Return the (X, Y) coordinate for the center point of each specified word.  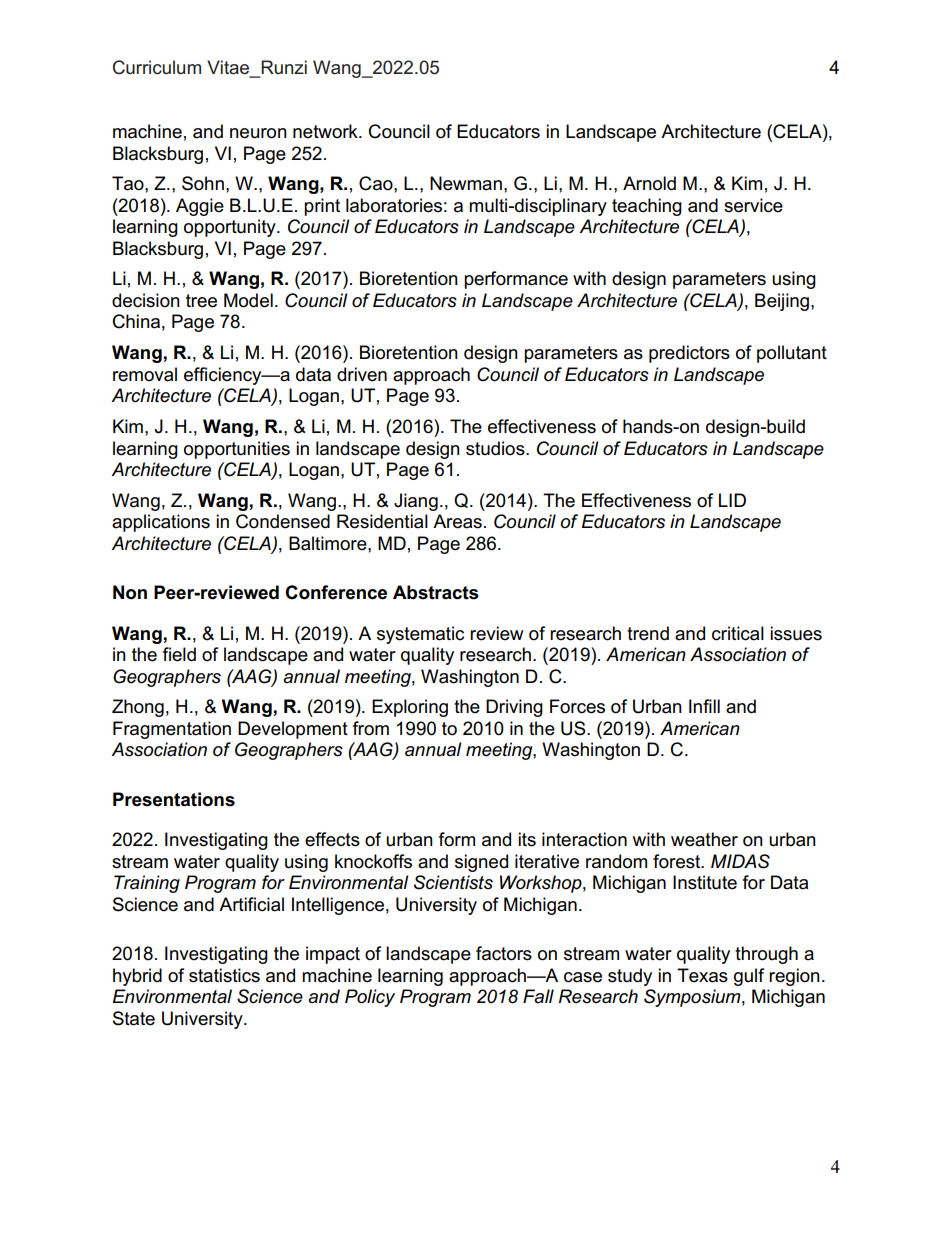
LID (732, 500)
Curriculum (157, 67)
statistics (224, 975)
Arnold (649, 183)
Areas (457, 521)
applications (161, 523)
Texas (702, 975)
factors (504, 953)
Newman (466, 183)
